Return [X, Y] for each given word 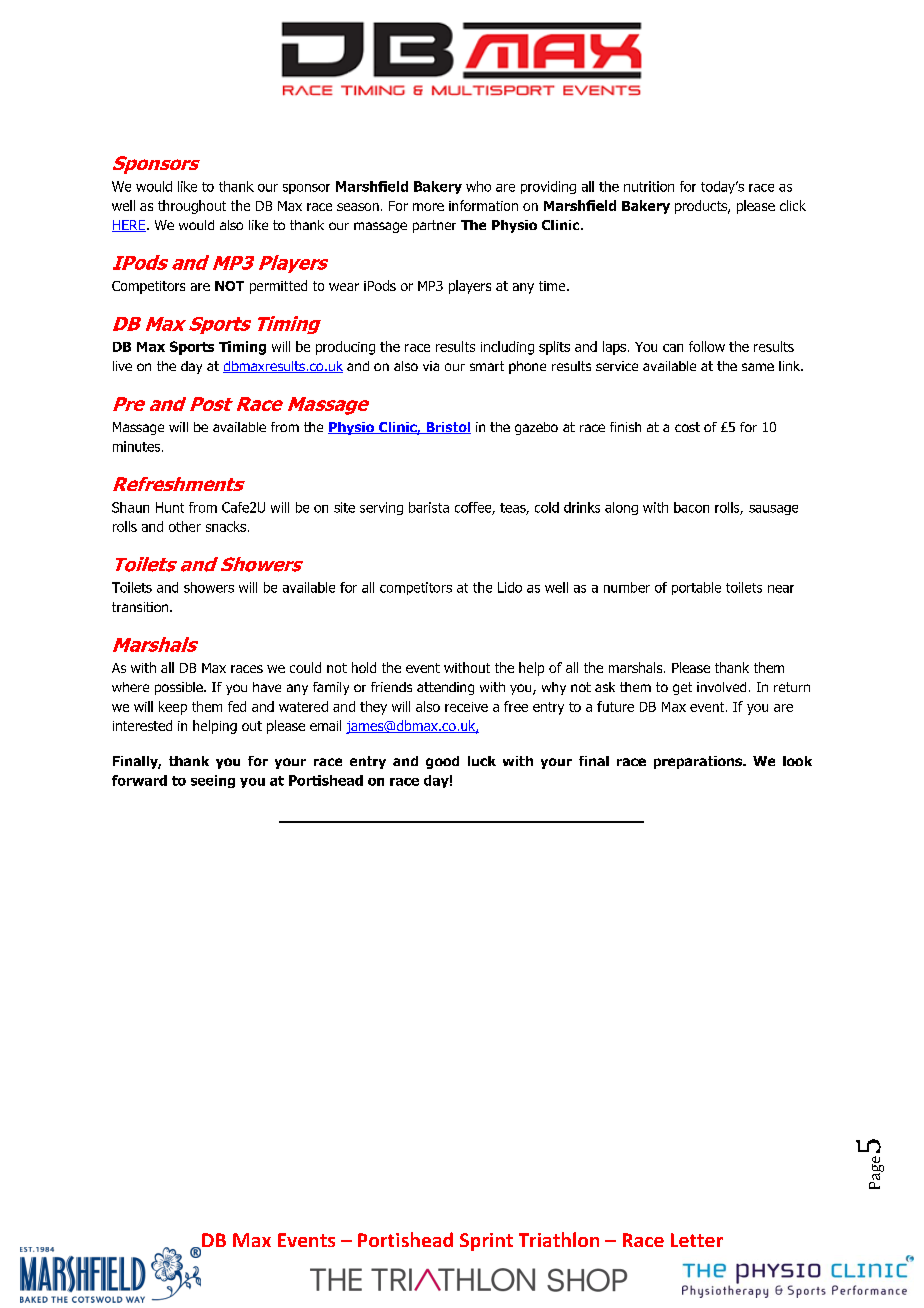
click [793, 205]
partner [434, 226]
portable [696, 588]
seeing [213, 781]
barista [429, 507]
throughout [192, 207]
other [185, 526]
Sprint [486, 1242]
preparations [699, 762]
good [442, 762]
